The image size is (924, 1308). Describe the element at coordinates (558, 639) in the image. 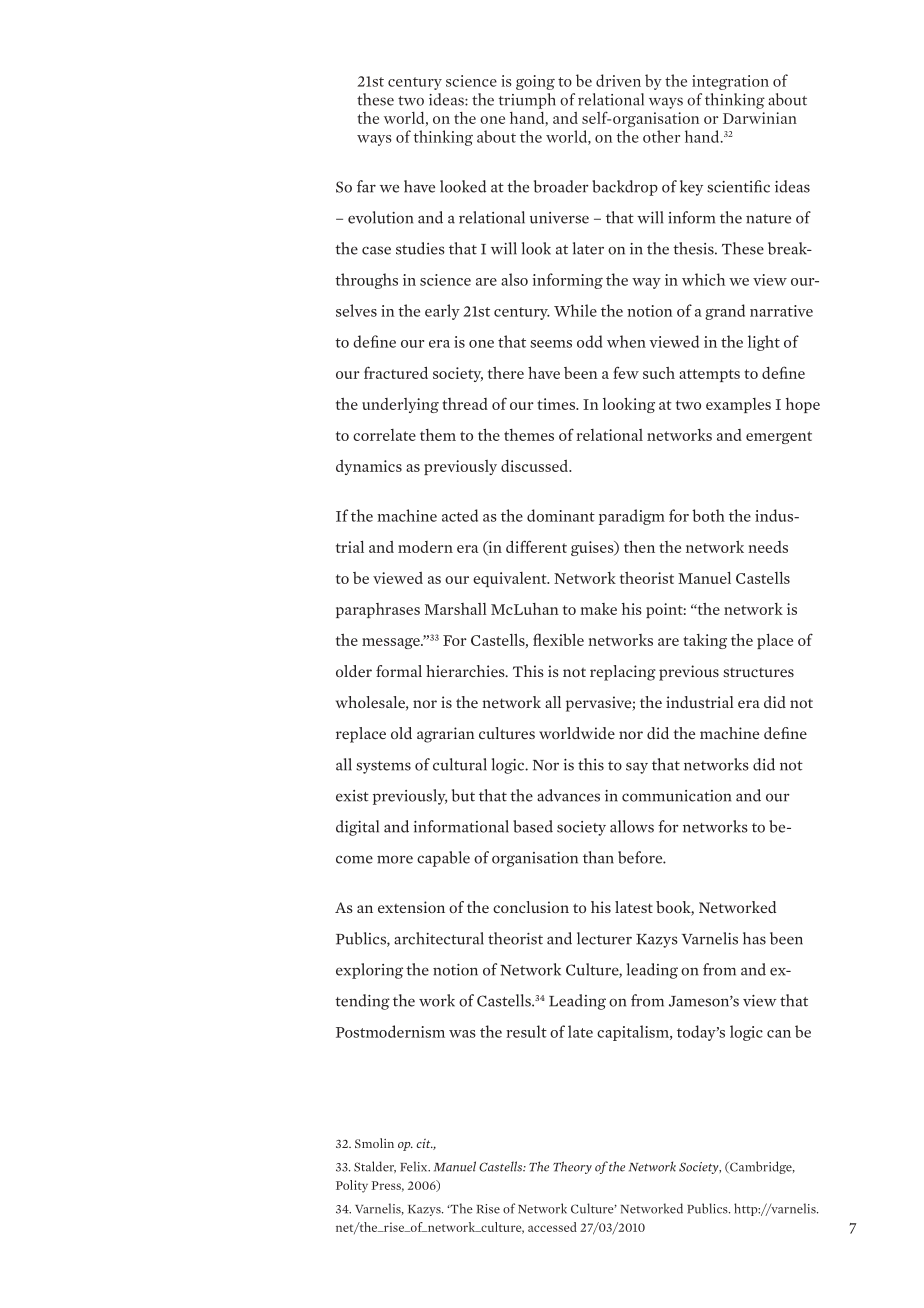

I see `flexible` at that location.
